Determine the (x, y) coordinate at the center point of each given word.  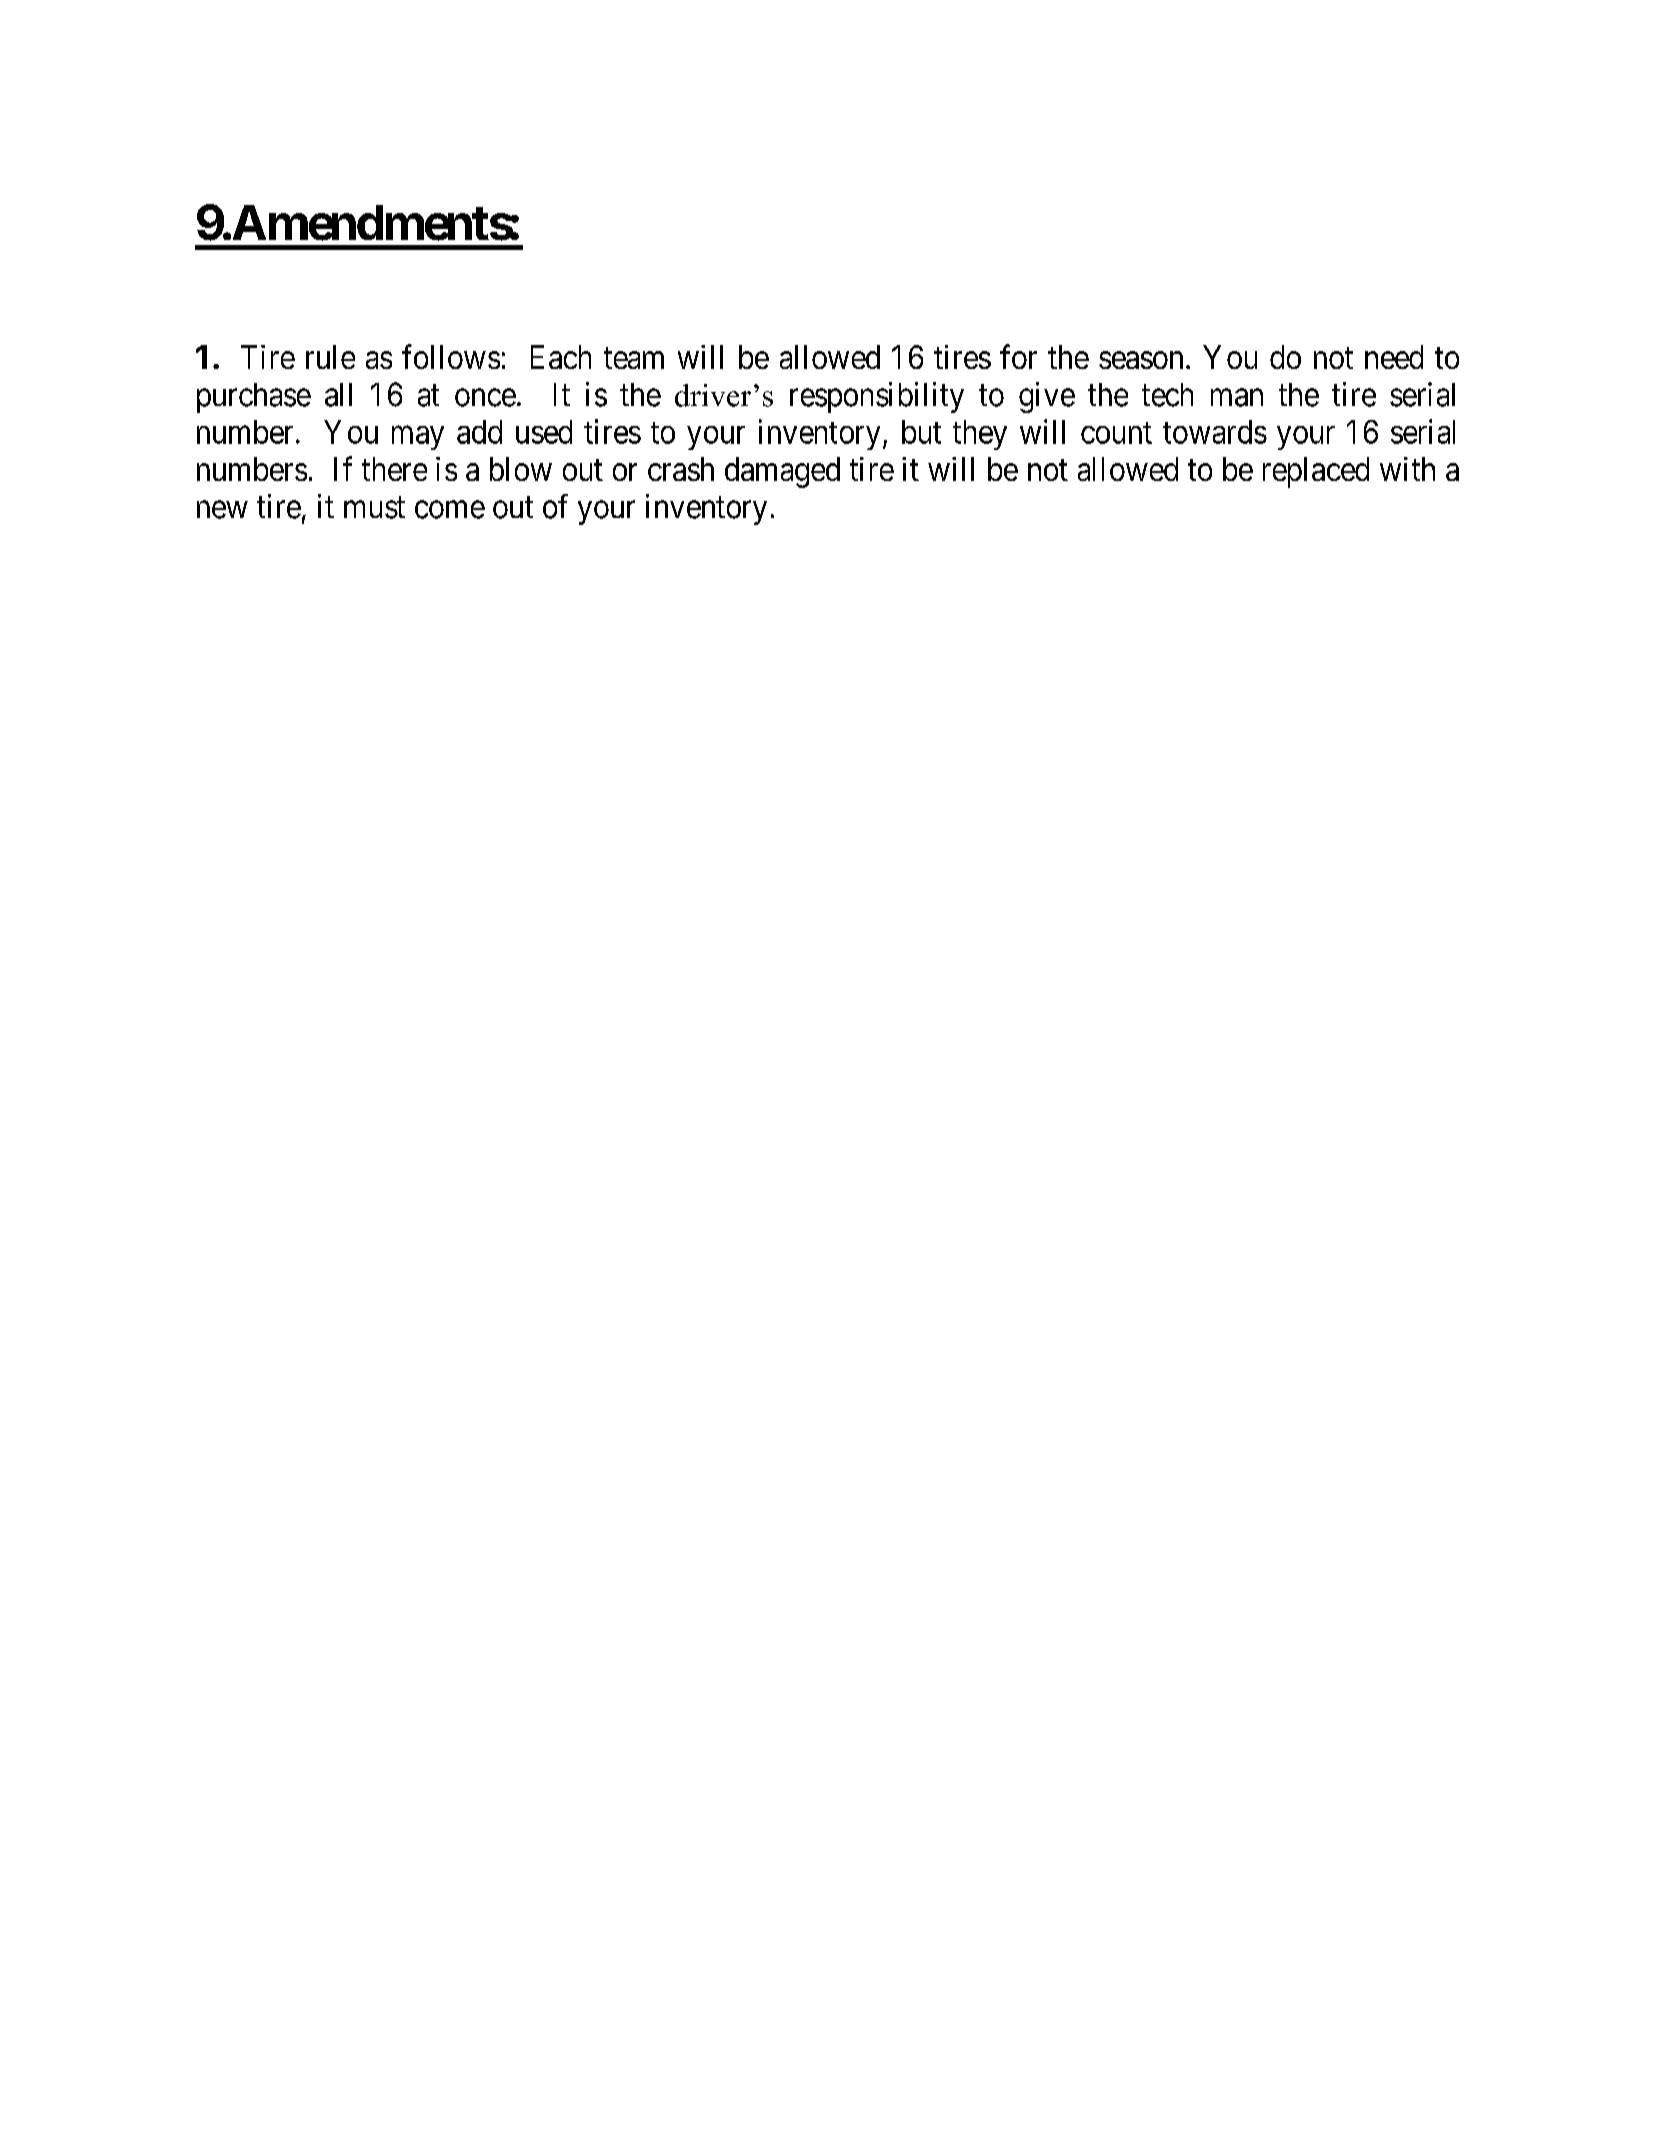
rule (330, 357)
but (921, 432)
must (374, 508)
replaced (1316, 472)
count (1116, 433)
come (450, 510)
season (1141, 360)
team (634, 358)
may (418, 438)
